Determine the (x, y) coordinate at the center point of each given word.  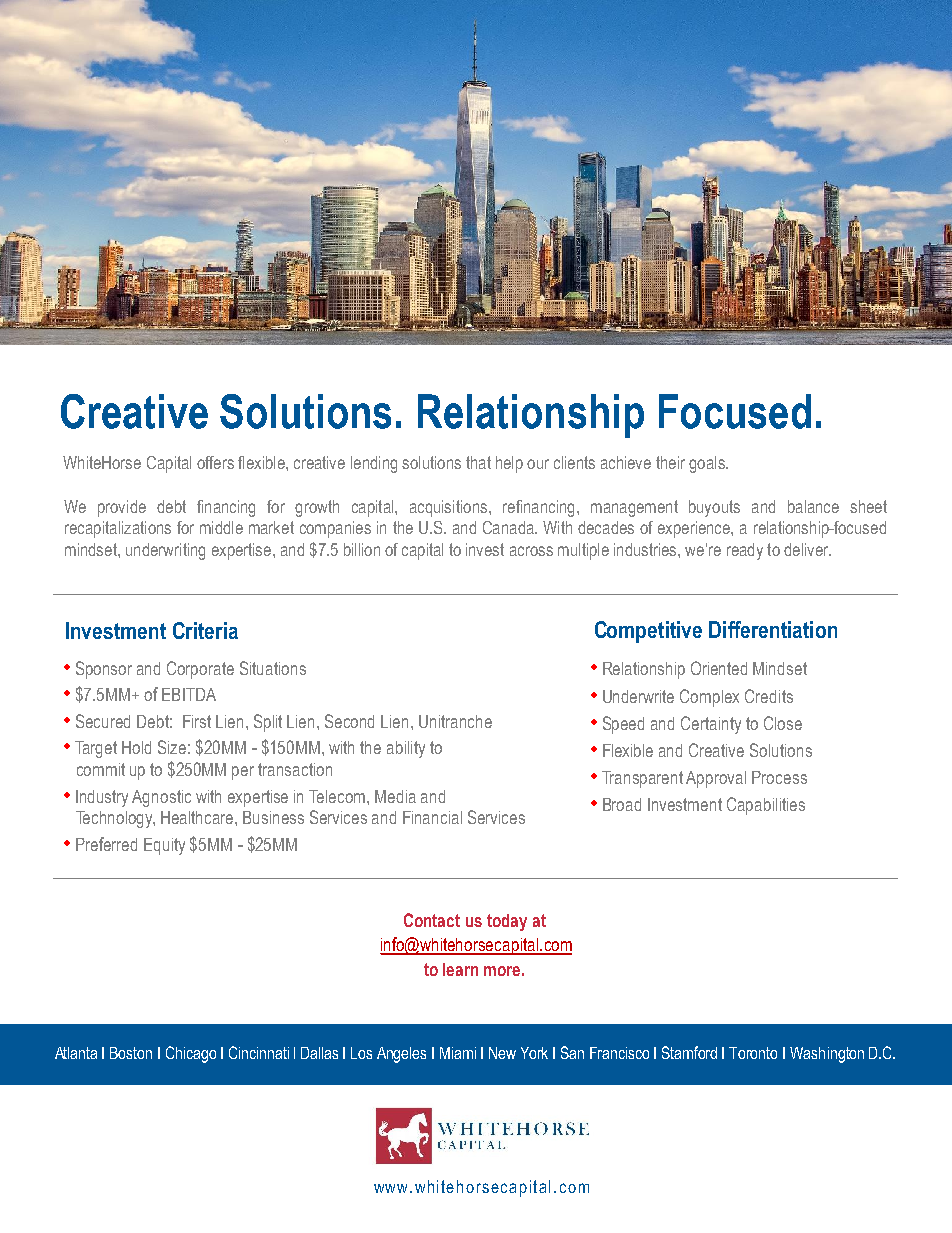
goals (708, 464)
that (478, 462)
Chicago (191, 1054)
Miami (458, 1053)
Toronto (753, 1053)
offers (215, 462)
